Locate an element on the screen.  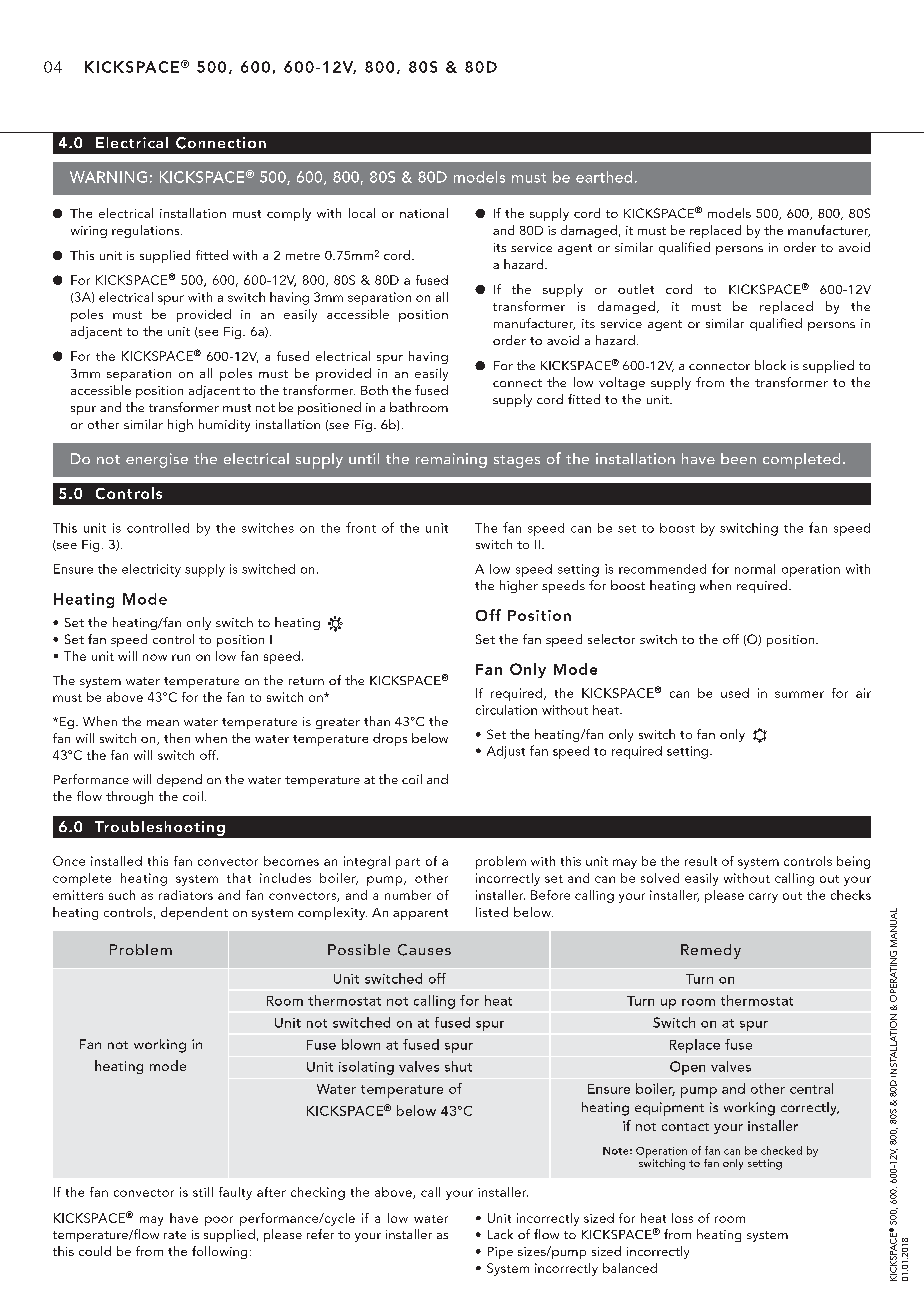
earthed is located at coordinates (604, 177).
